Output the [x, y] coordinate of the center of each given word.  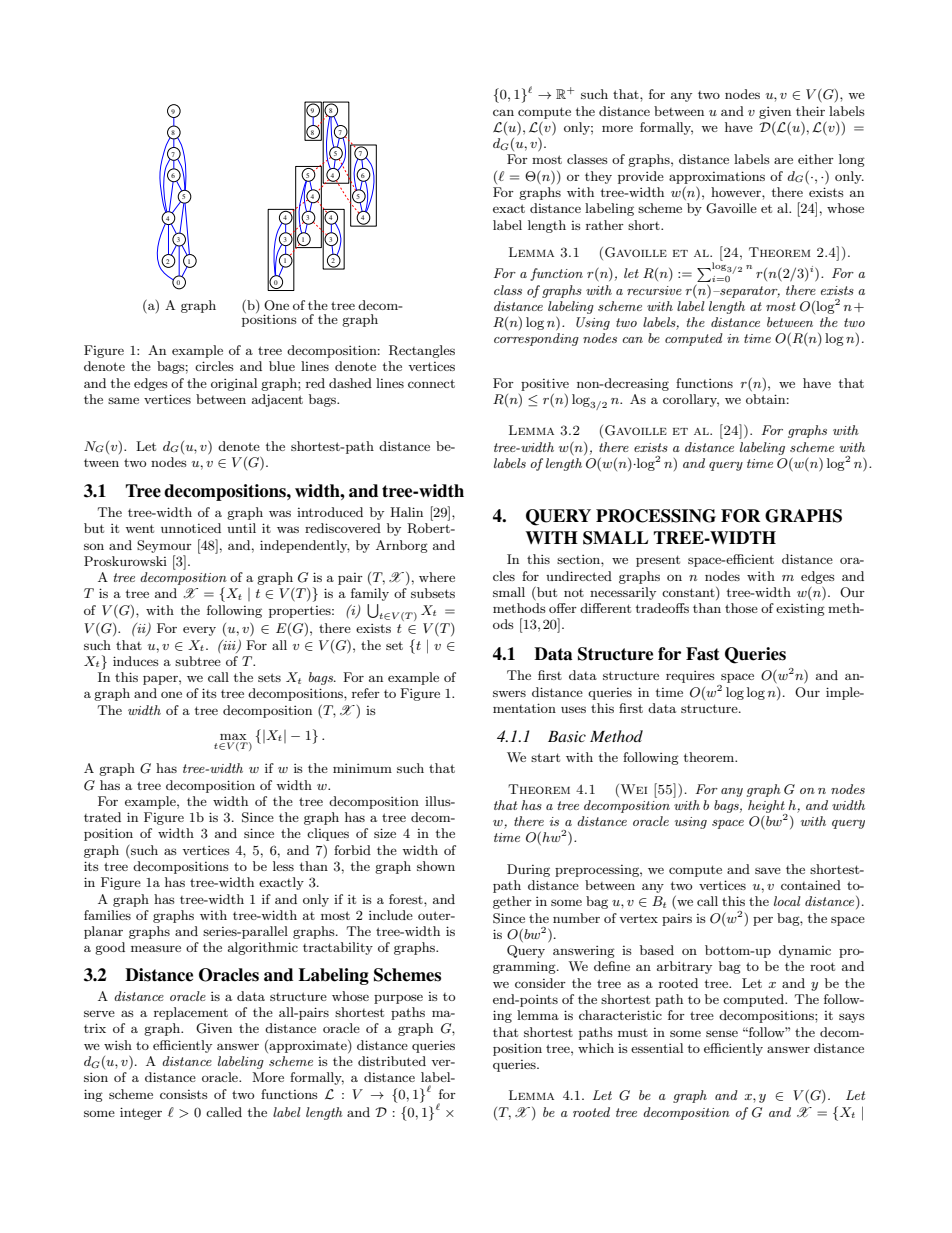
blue [282, 366]
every [199, 631]
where [437, 577]
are [783, 160]
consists [184, 1094]
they [598, 177]
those [741, 608]
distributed [392, 1061]
